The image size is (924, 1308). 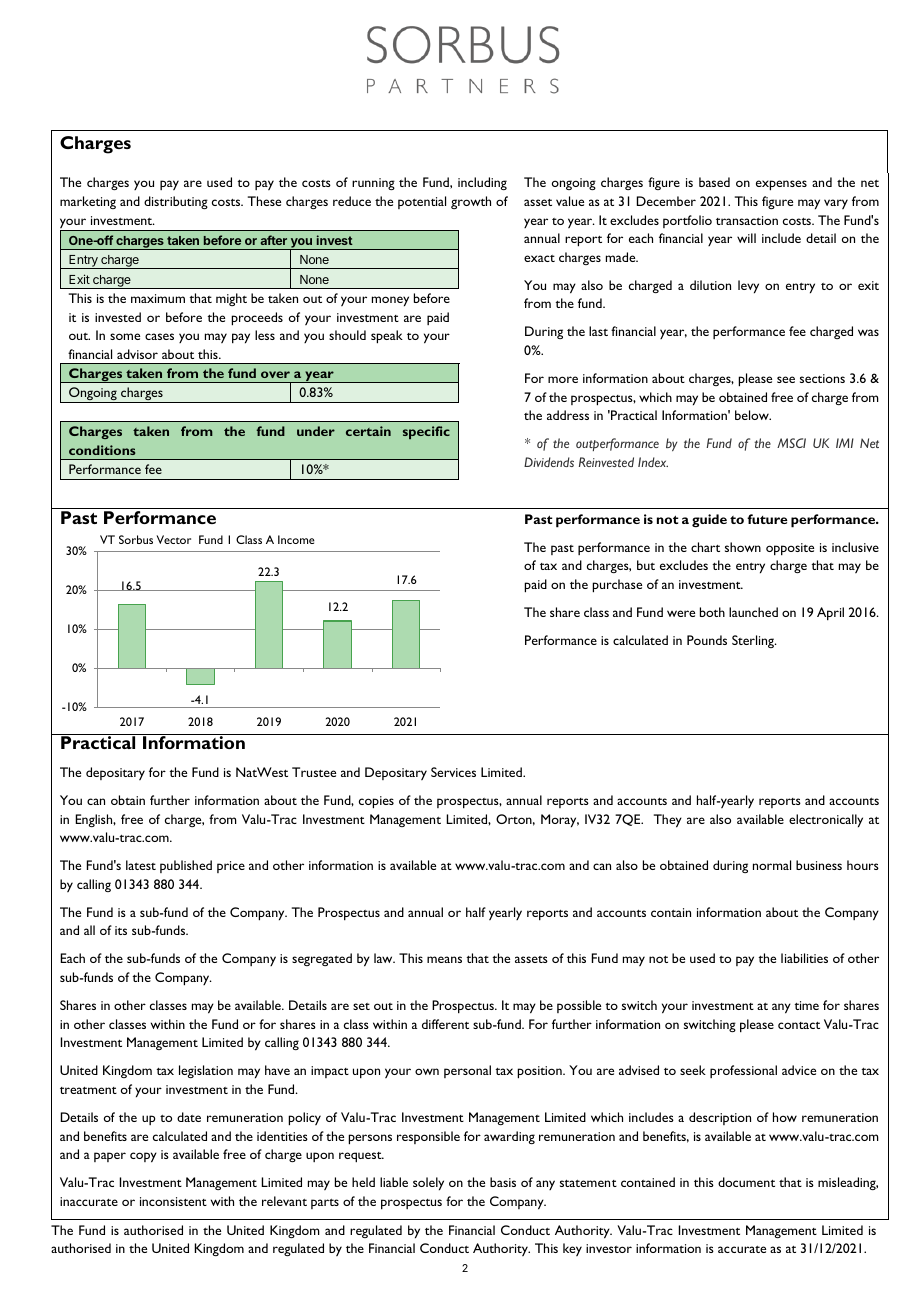 I want to click on transaction, so click(x=747, y=220).
